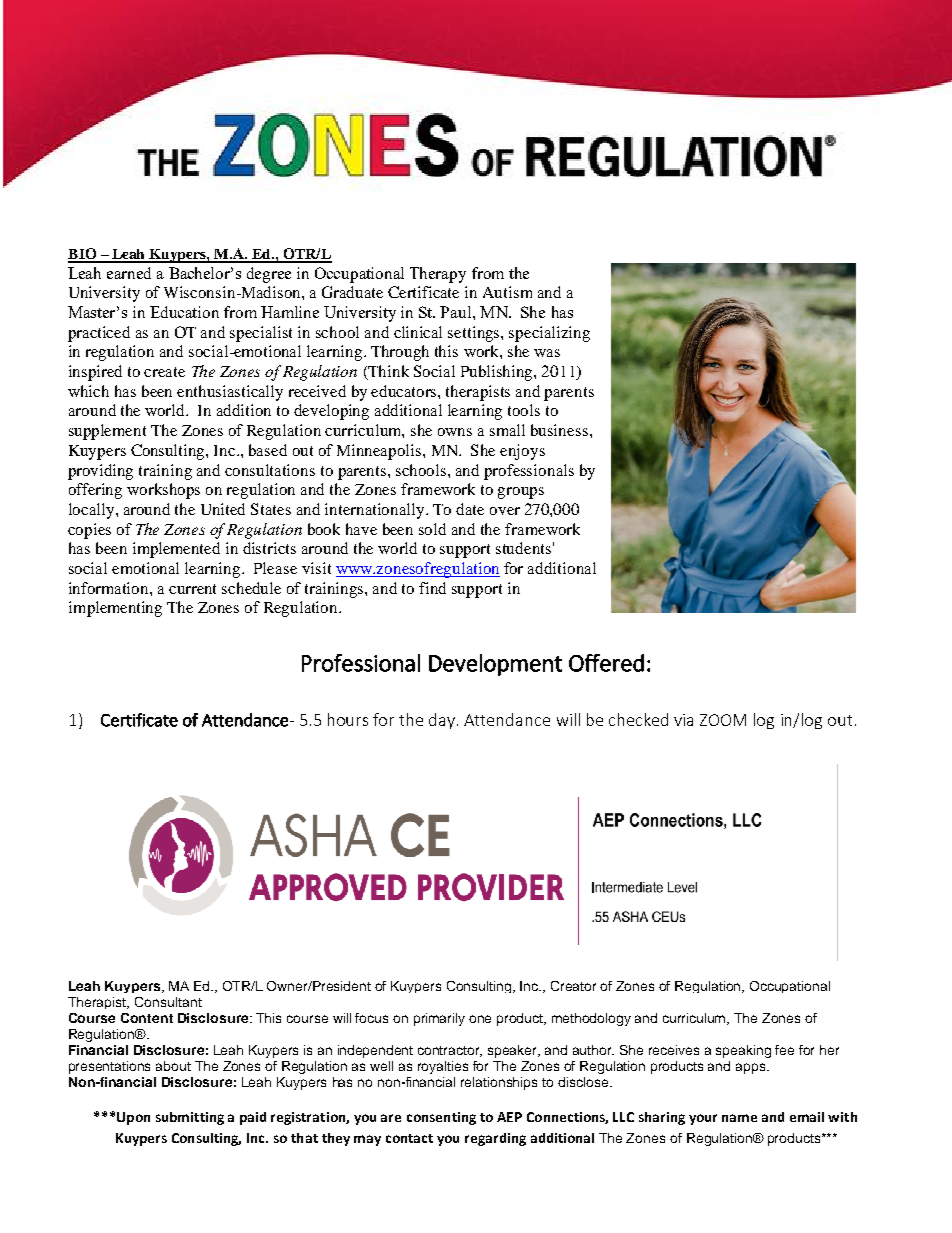 The image size is (952, 1233). I want to click on ZOOM, so click(723, 720).
